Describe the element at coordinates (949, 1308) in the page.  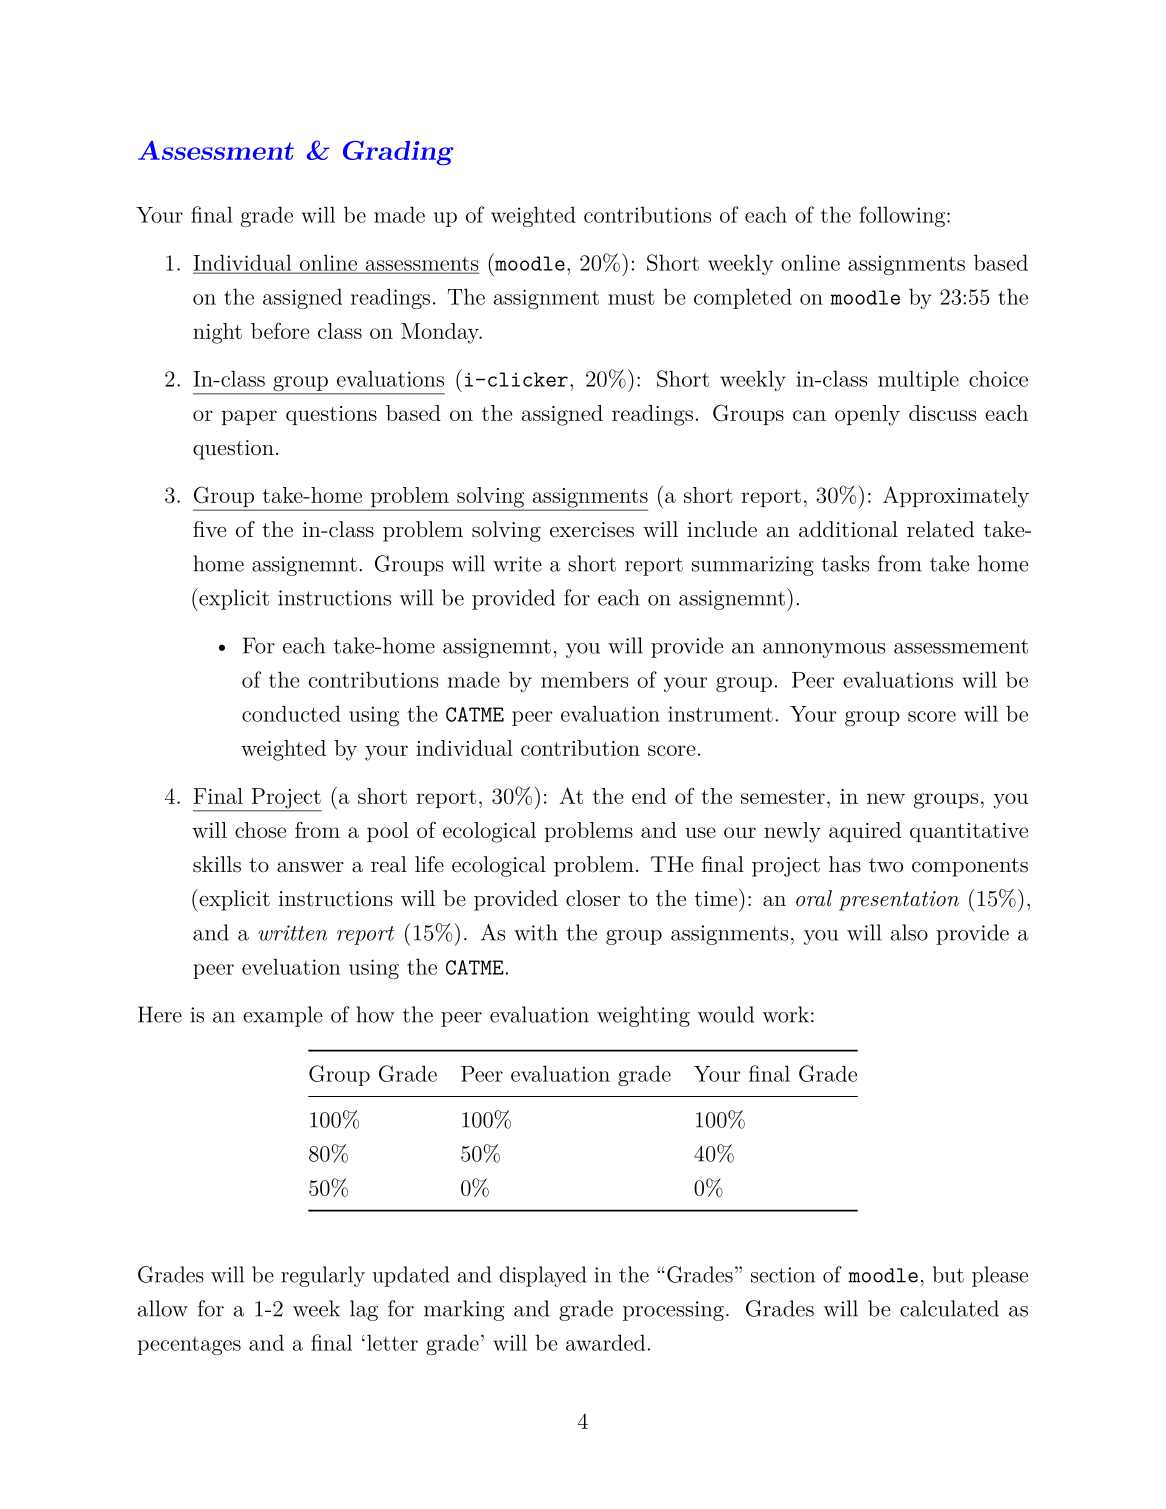
I see `calculated` at that location.
